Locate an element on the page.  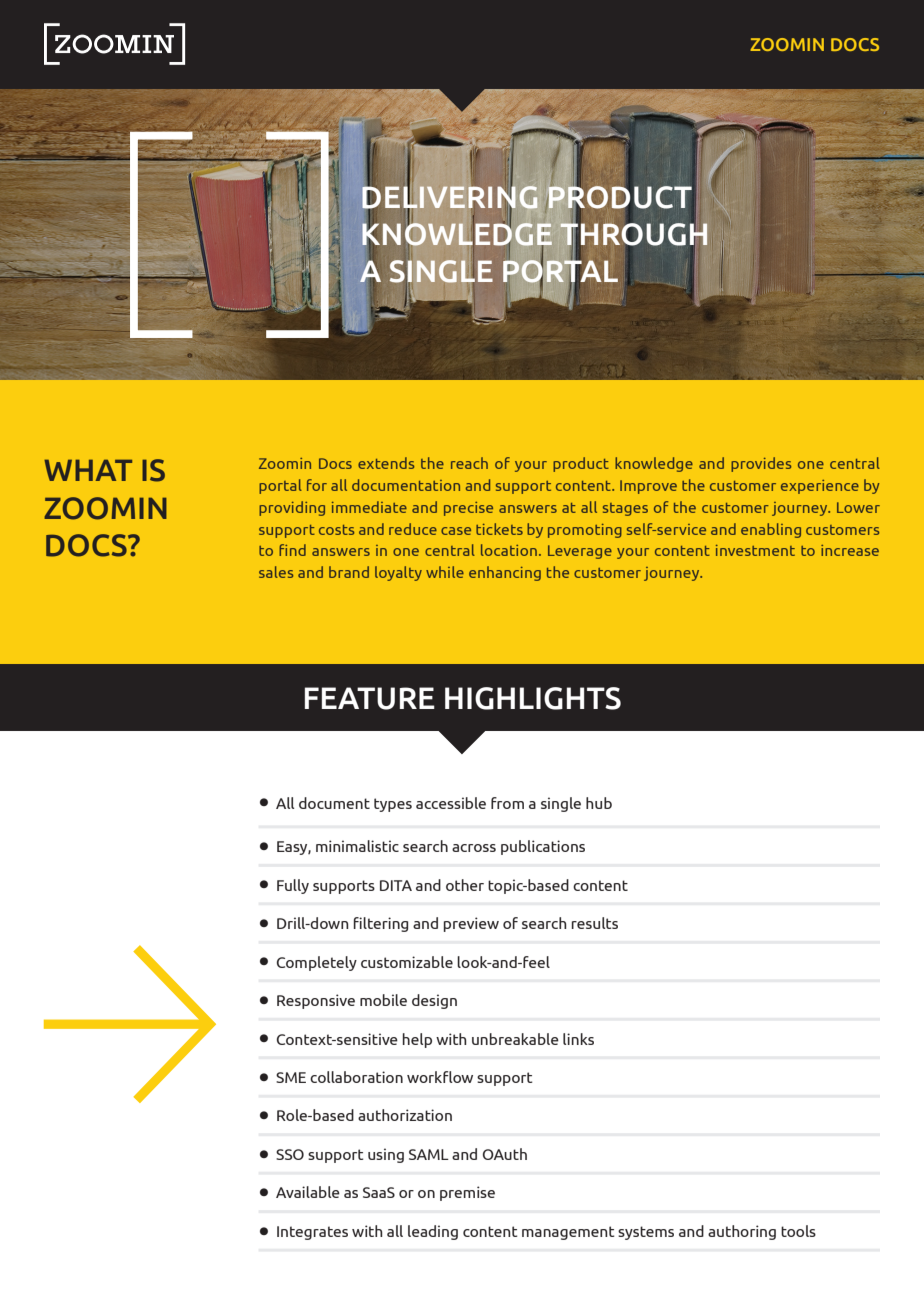
provides is located at coordinates (761, 464).
